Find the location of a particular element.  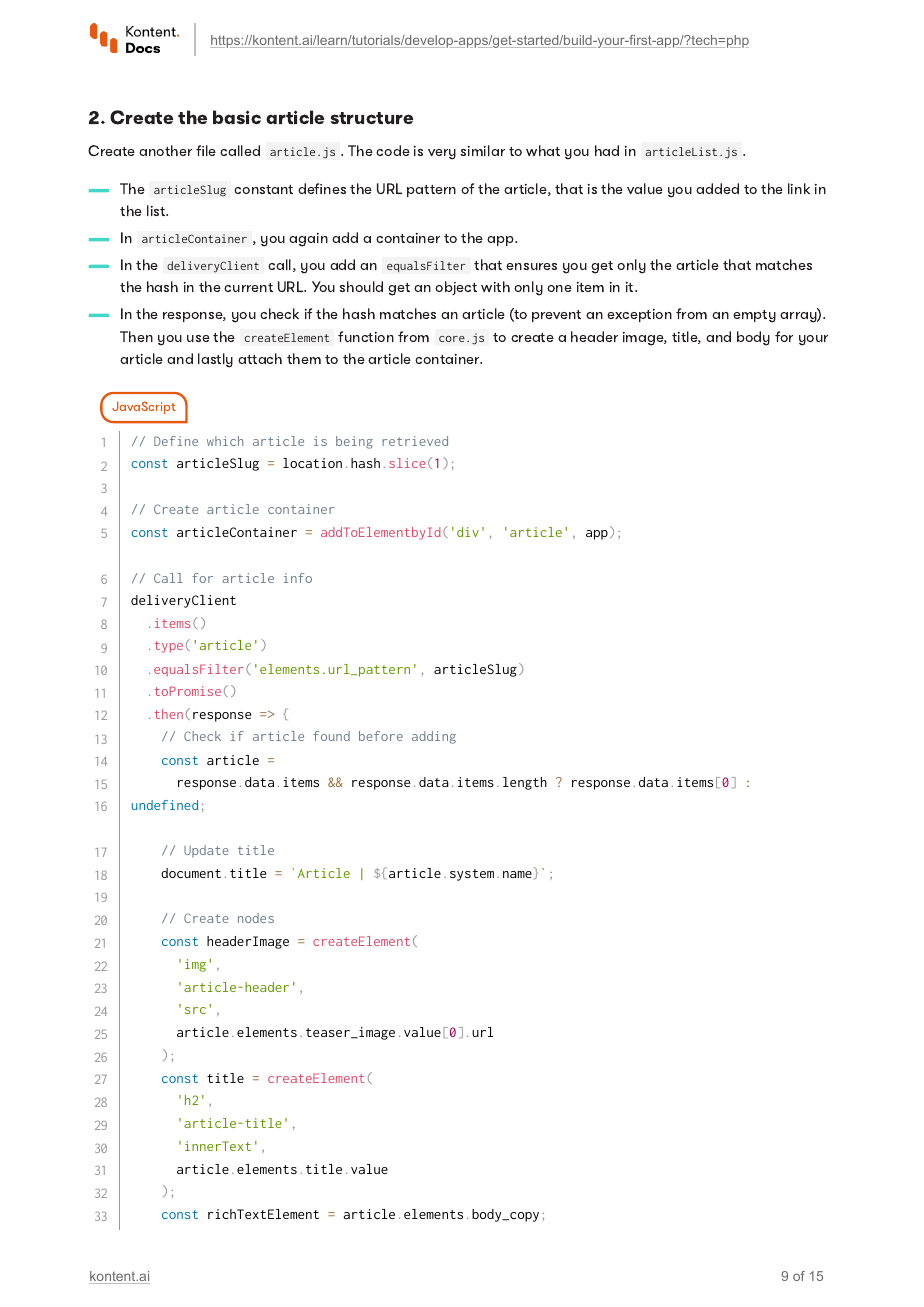

file is located at coordinates (206, 150).
